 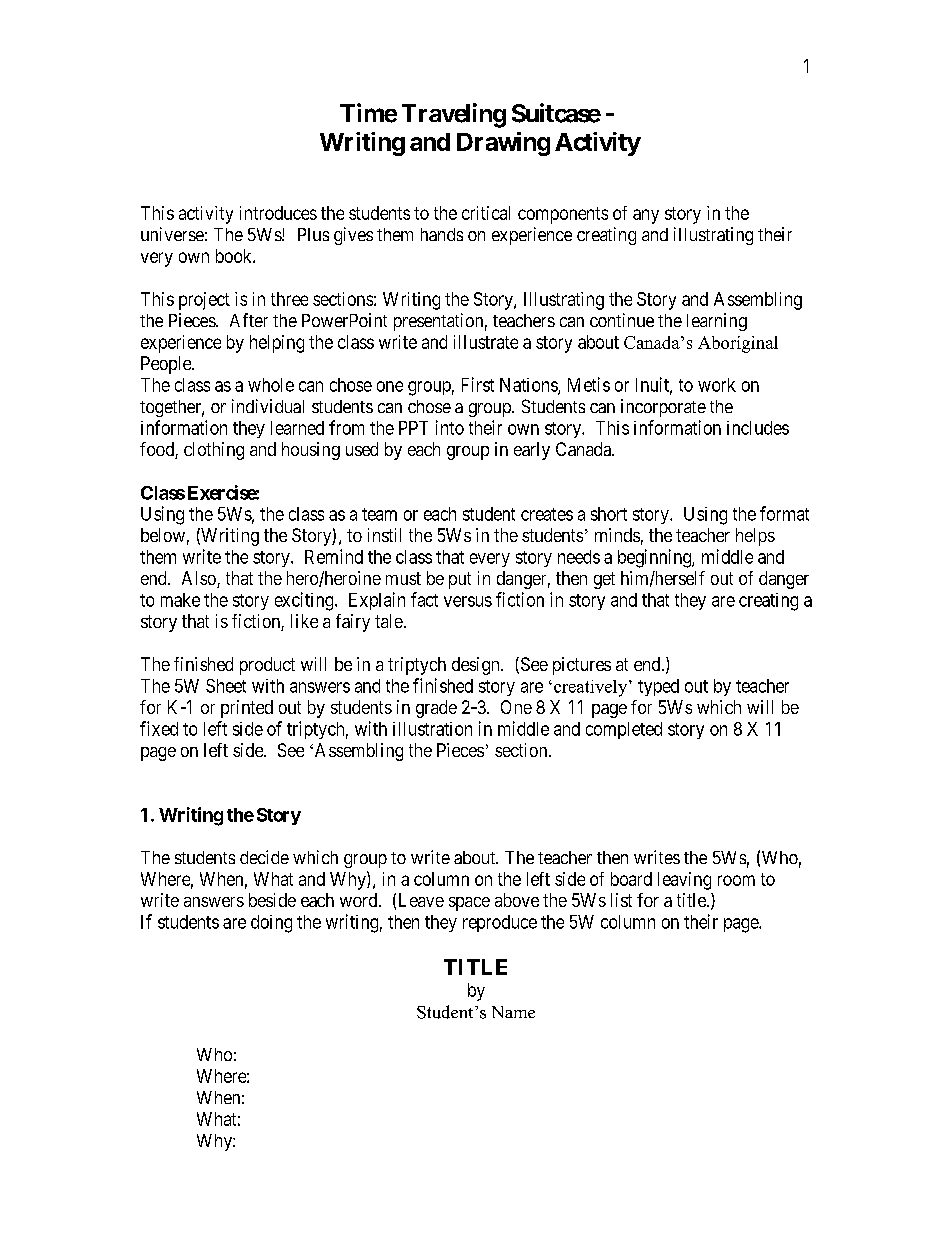 I want to click on list, so click(x=621, y=900).
